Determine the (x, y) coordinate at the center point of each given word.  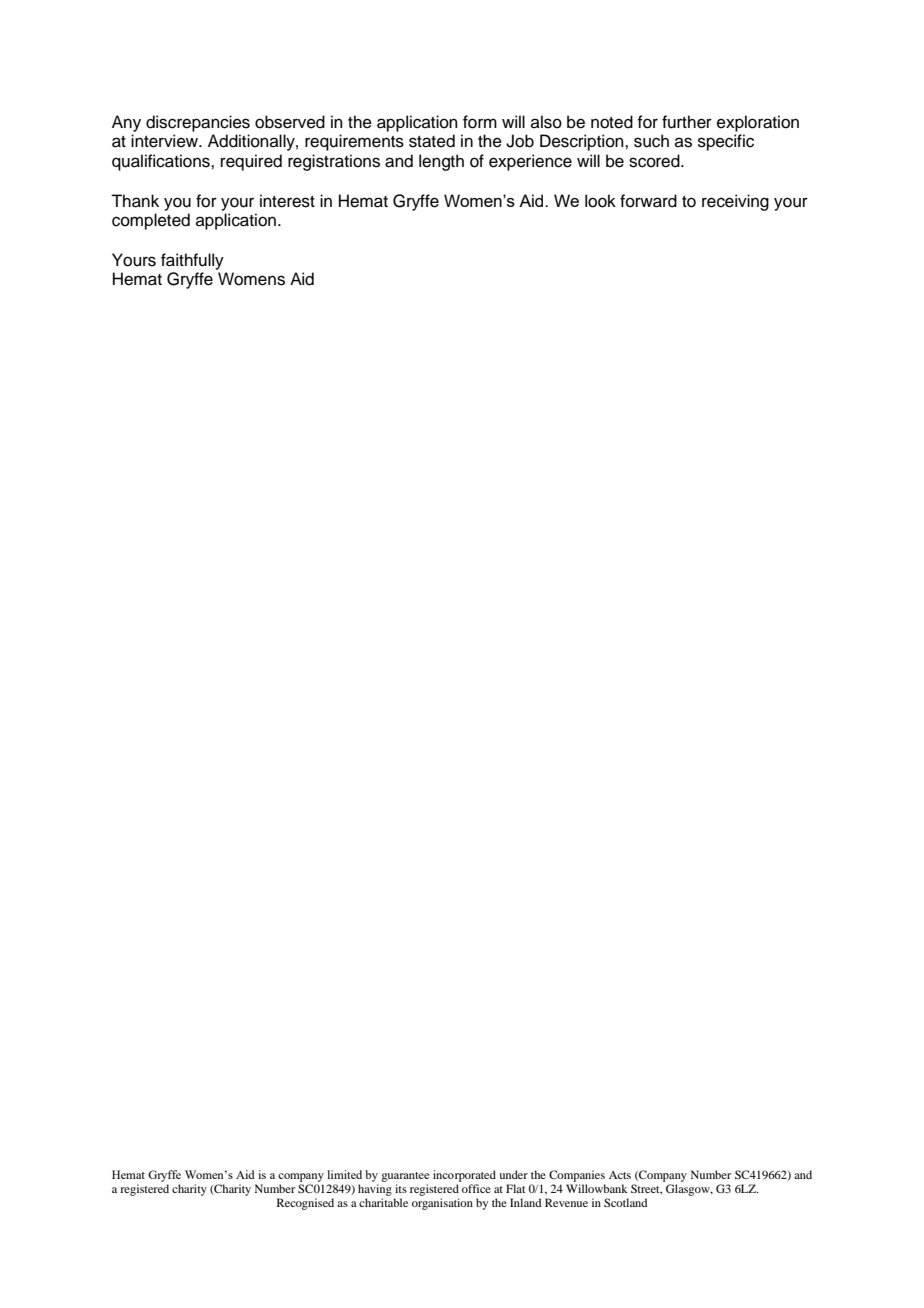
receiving (735, 202)
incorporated (464, 1176)
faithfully (192, 261)
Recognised (305, 1204)
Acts (620, 1175)
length (441, 162)
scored (655, 161)
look (600, 201)
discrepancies (198, 123)
